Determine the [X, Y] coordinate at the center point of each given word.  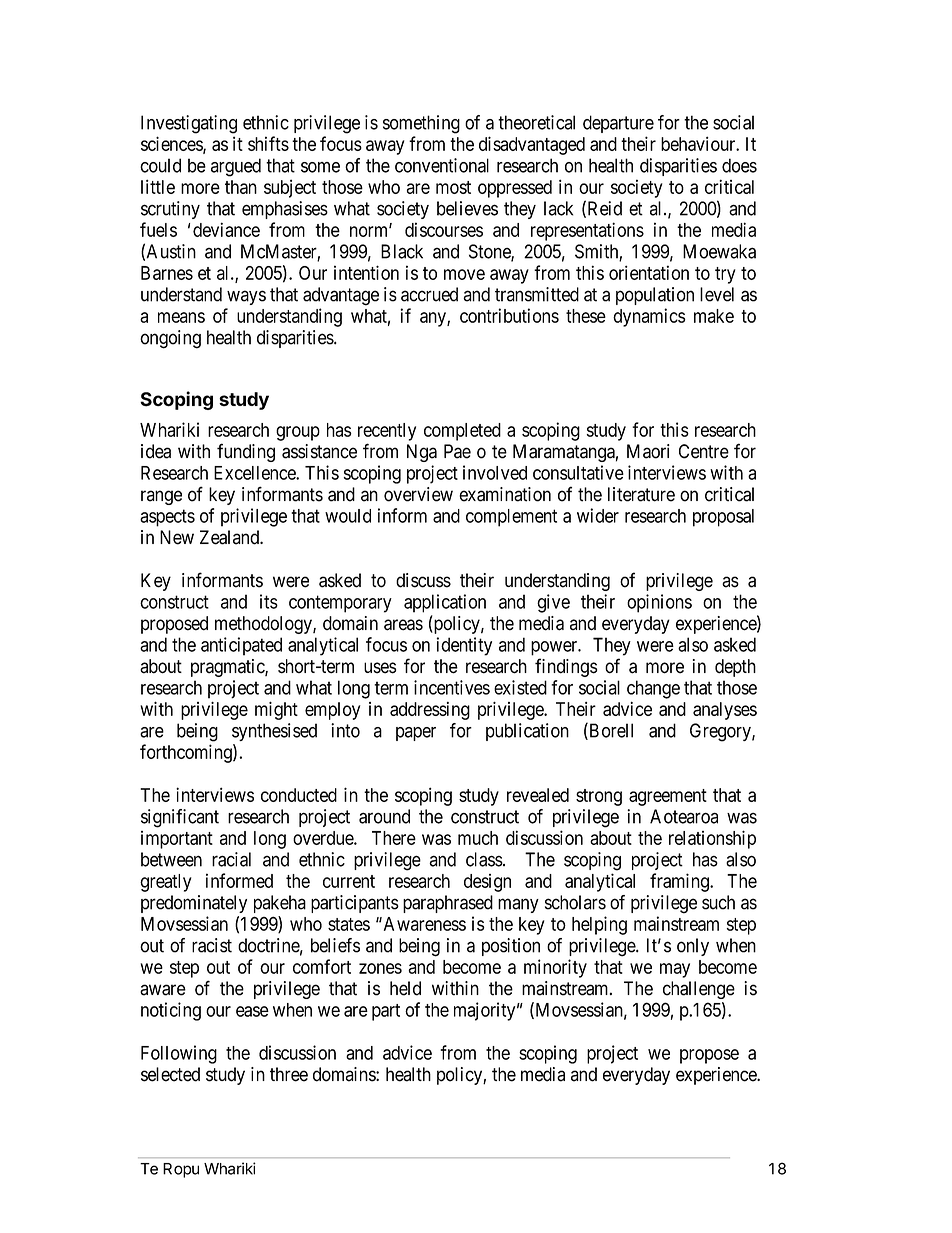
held [405, 988]
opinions [659, 603]
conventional [442, 165]
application [445, 603]
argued [236, 167]
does [739, 165]
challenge [699, 990]
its [269, 601]
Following [179, 1054]
